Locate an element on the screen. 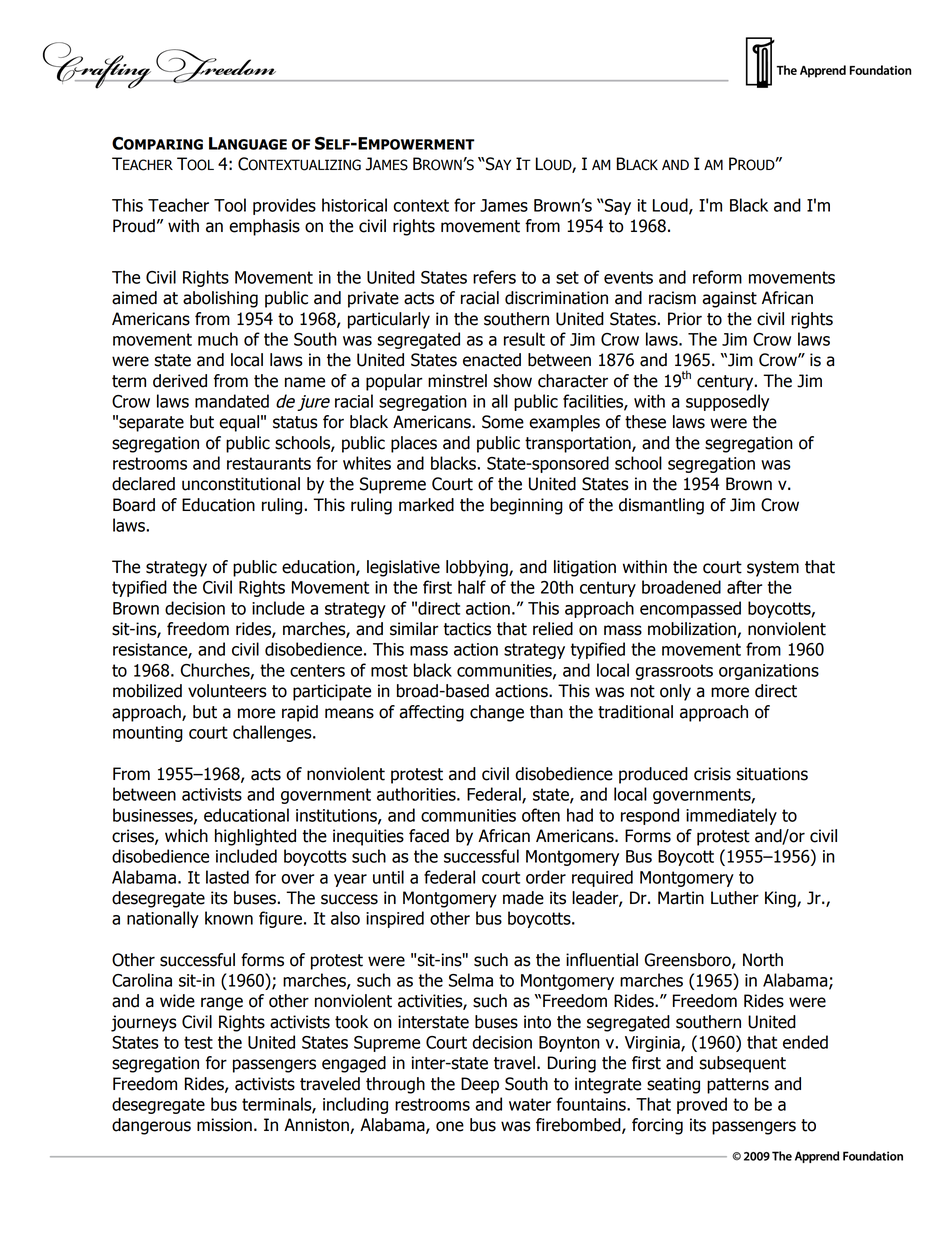 The width and height of the screenshot is (952, 1233). refers is located at coordinates (494, 277).
